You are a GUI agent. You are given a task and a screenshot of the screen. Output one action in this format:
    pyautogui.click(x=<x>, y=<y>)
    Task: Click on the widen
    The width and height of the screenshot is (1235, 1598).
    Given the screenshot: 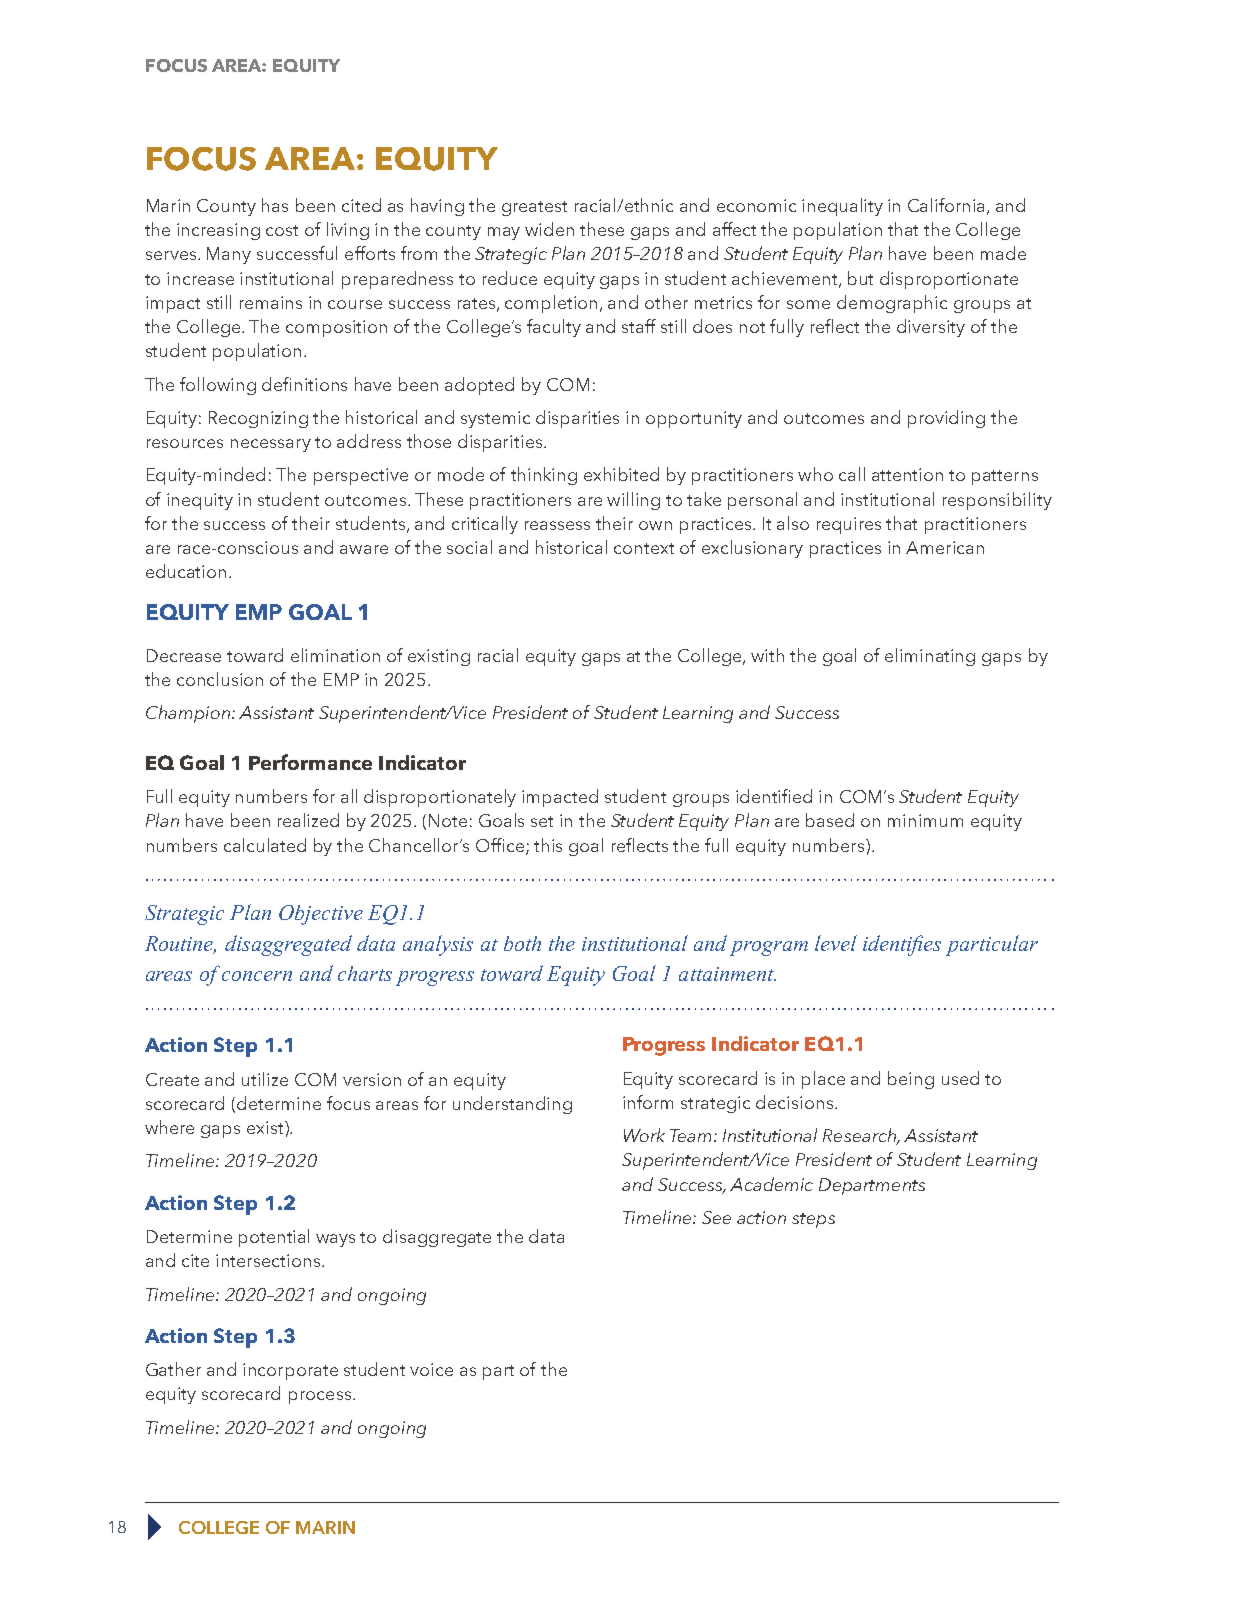 What is the action you would take?
    pyautogui.click(x=549, y=229)
